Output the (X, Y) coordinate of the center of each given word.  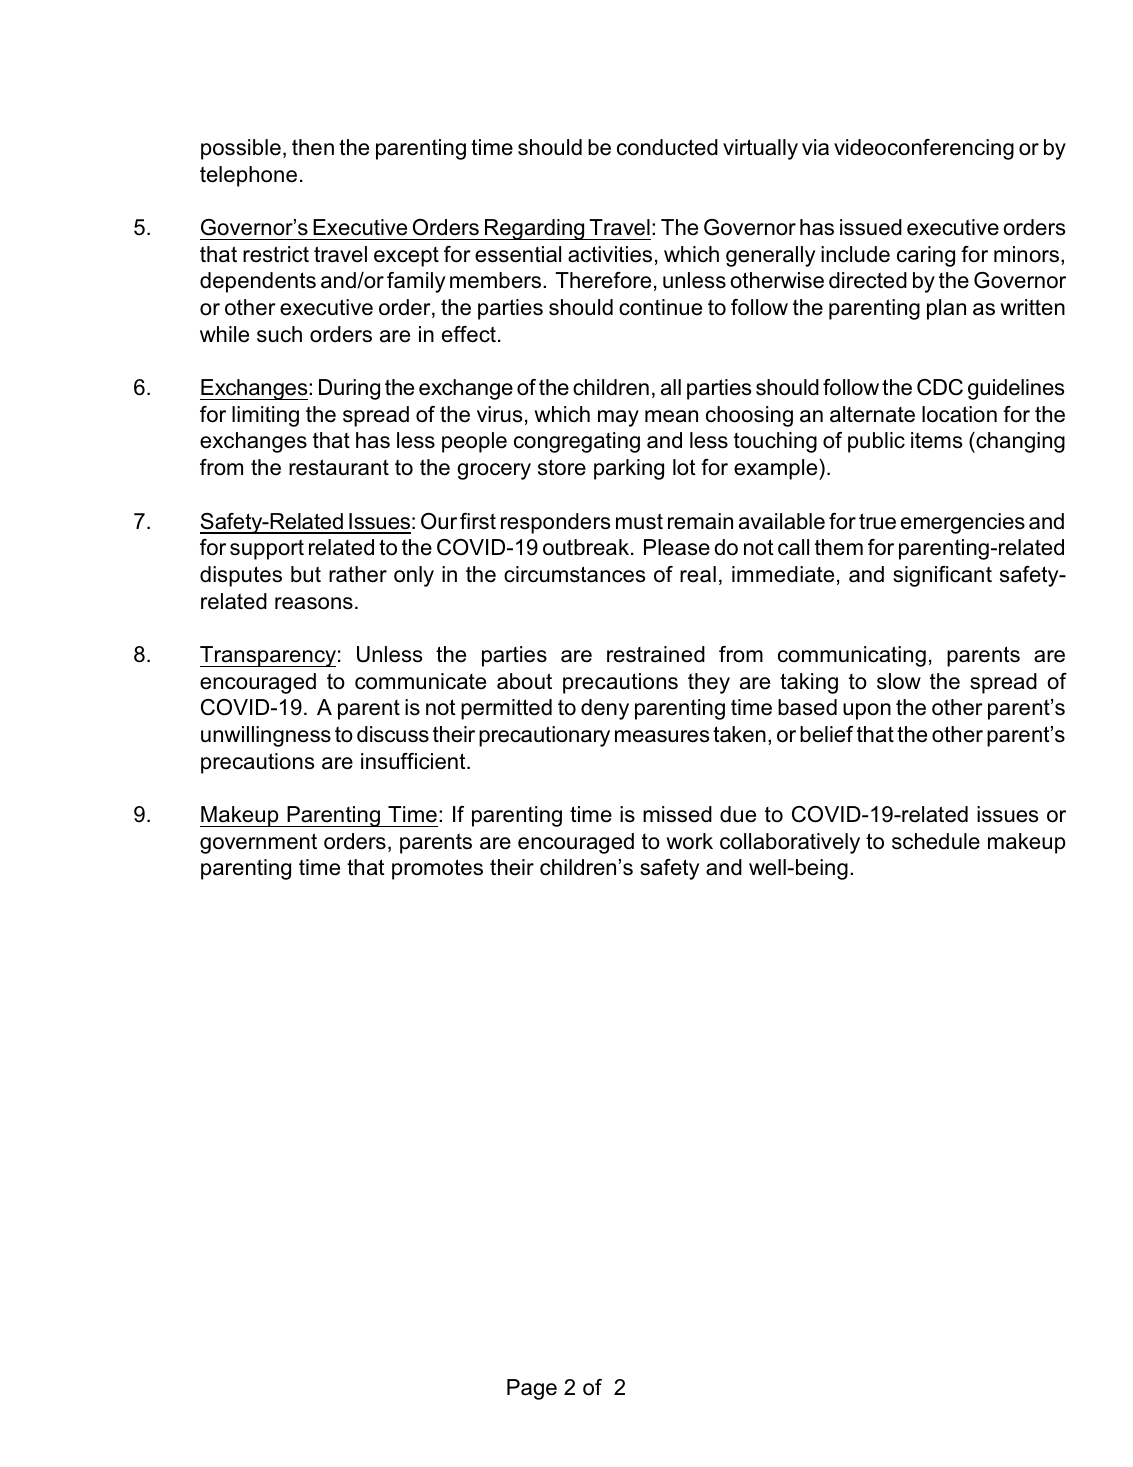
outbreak (587, 547)
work (689, 841)
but (306, 574)
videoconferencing (924, 149)
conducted (667, 147)
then (313, 147)
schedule (936, 841)
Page (532, 1389)
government (258, 843)
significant (942, 576)
